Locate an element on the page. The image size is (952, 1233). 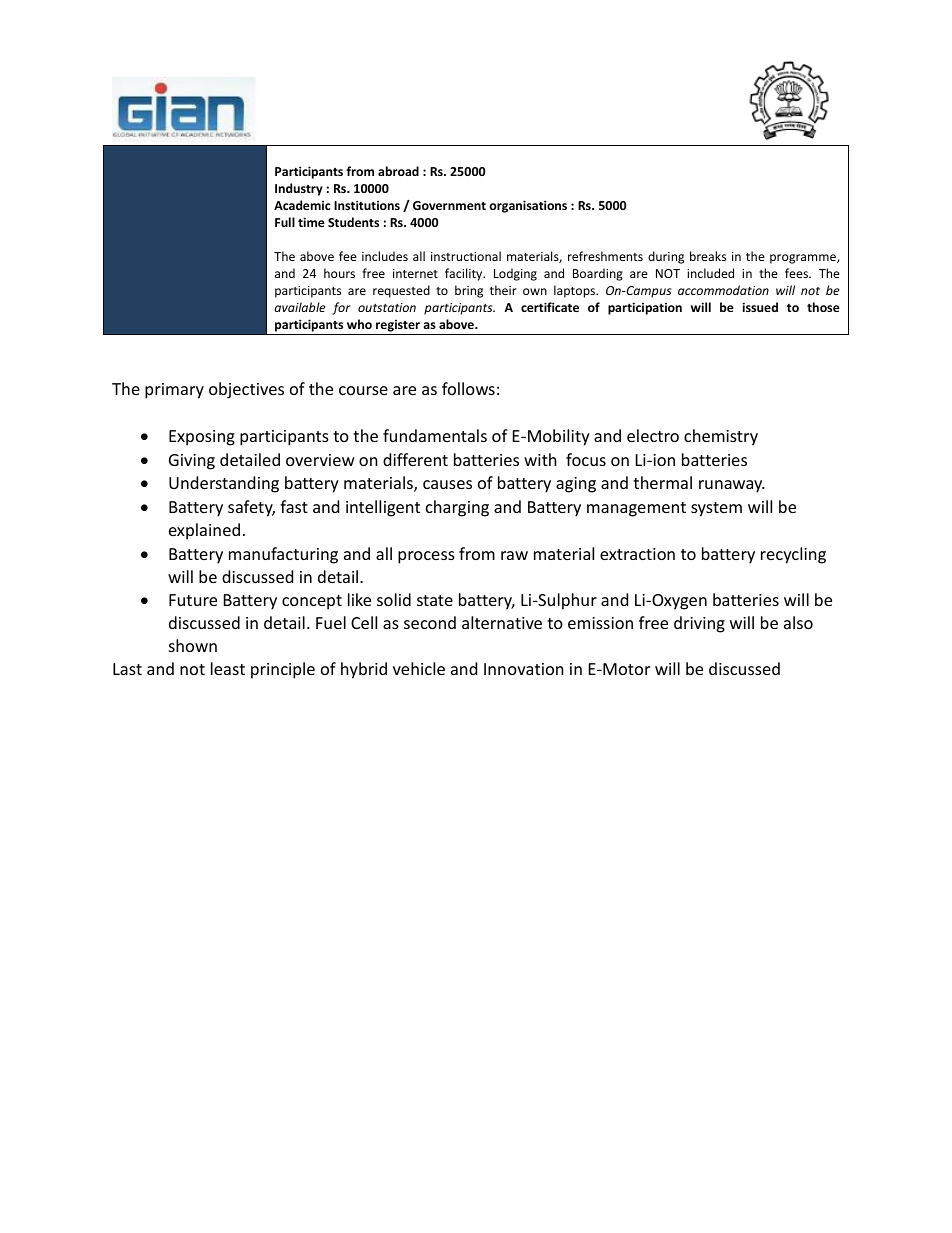
chemistry is located at coordinates (721, 437).
